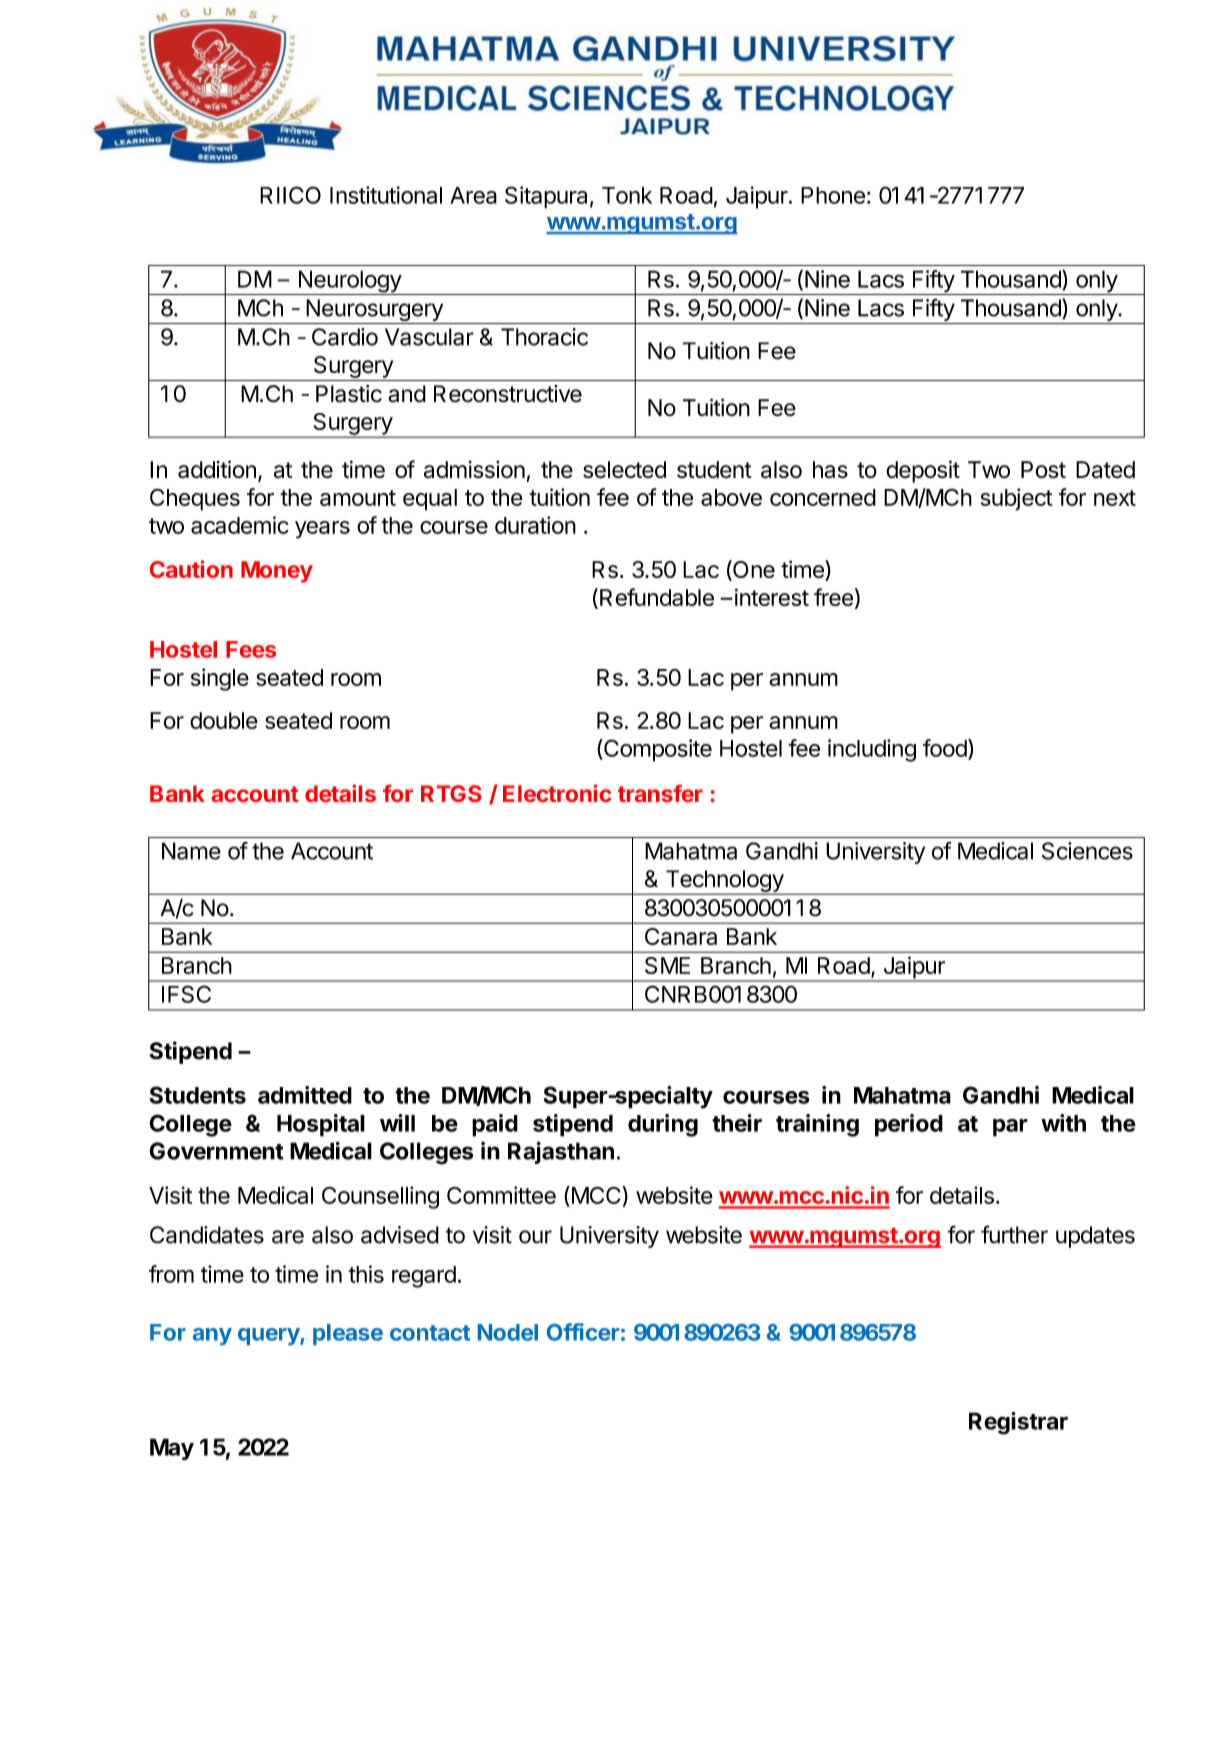  I want to click on free, so click(833, 597).
